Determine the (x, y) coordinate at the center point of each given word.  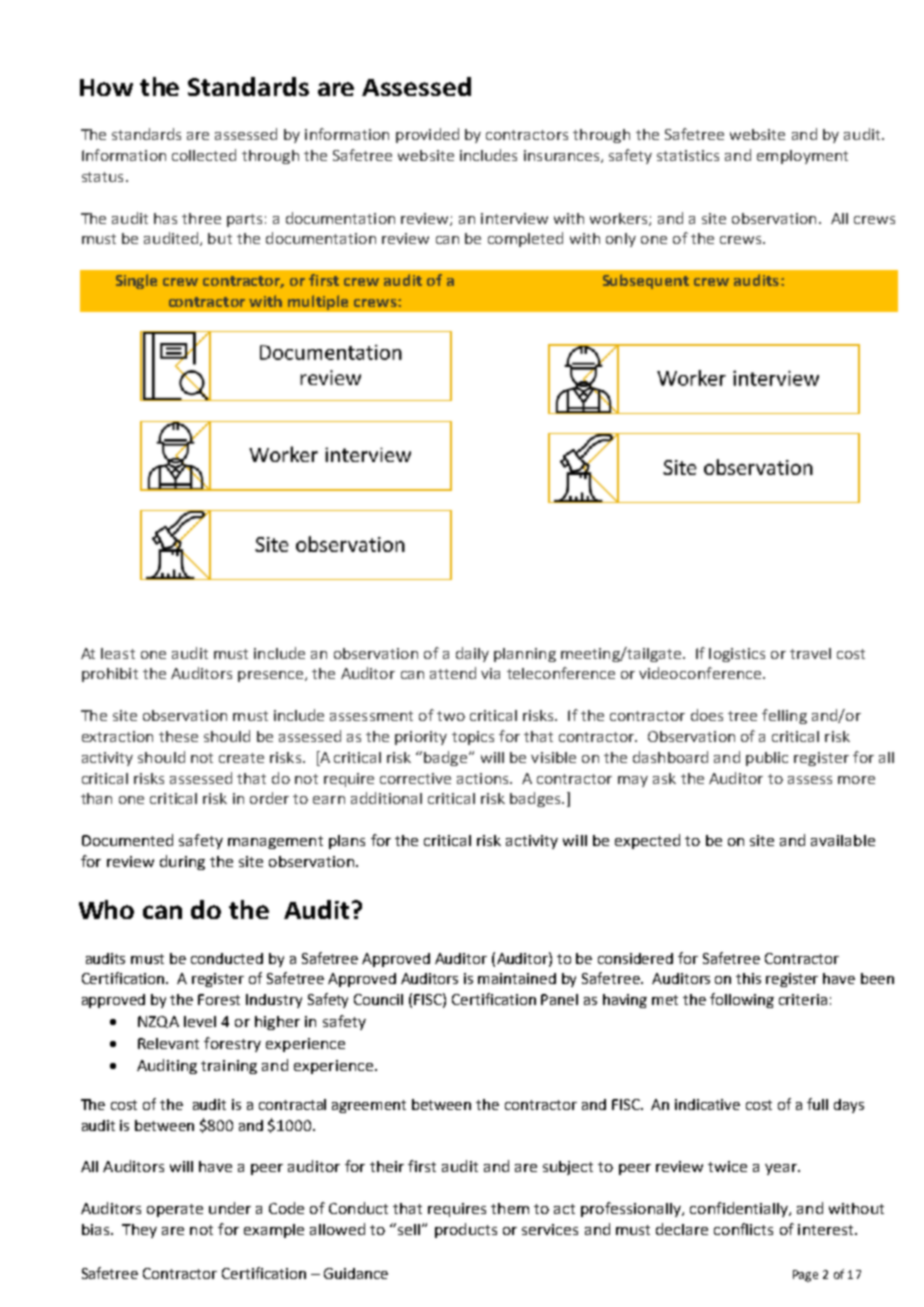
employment (802, 157)
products (466, 1230)
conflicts (743, 1229)
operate (175, 1210)
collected (204, 155)
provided (427, 135)
